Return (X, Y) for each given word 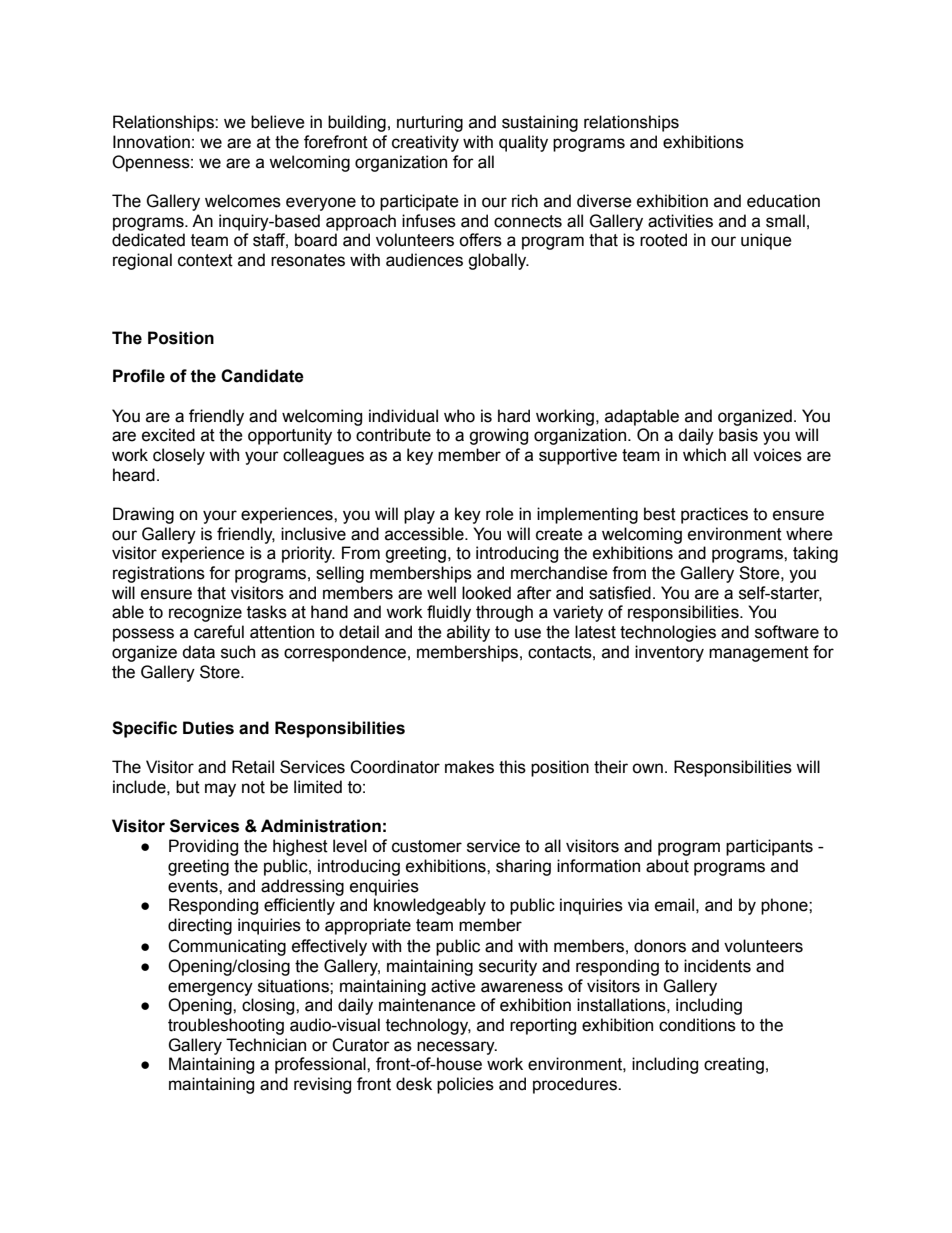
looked (486, 593)
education (783, 201)
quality (523, 143)
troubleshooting (226, 1026)
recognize (205, 613)
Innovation (151, 142)
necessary (457, 1048)
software (787, 632)
